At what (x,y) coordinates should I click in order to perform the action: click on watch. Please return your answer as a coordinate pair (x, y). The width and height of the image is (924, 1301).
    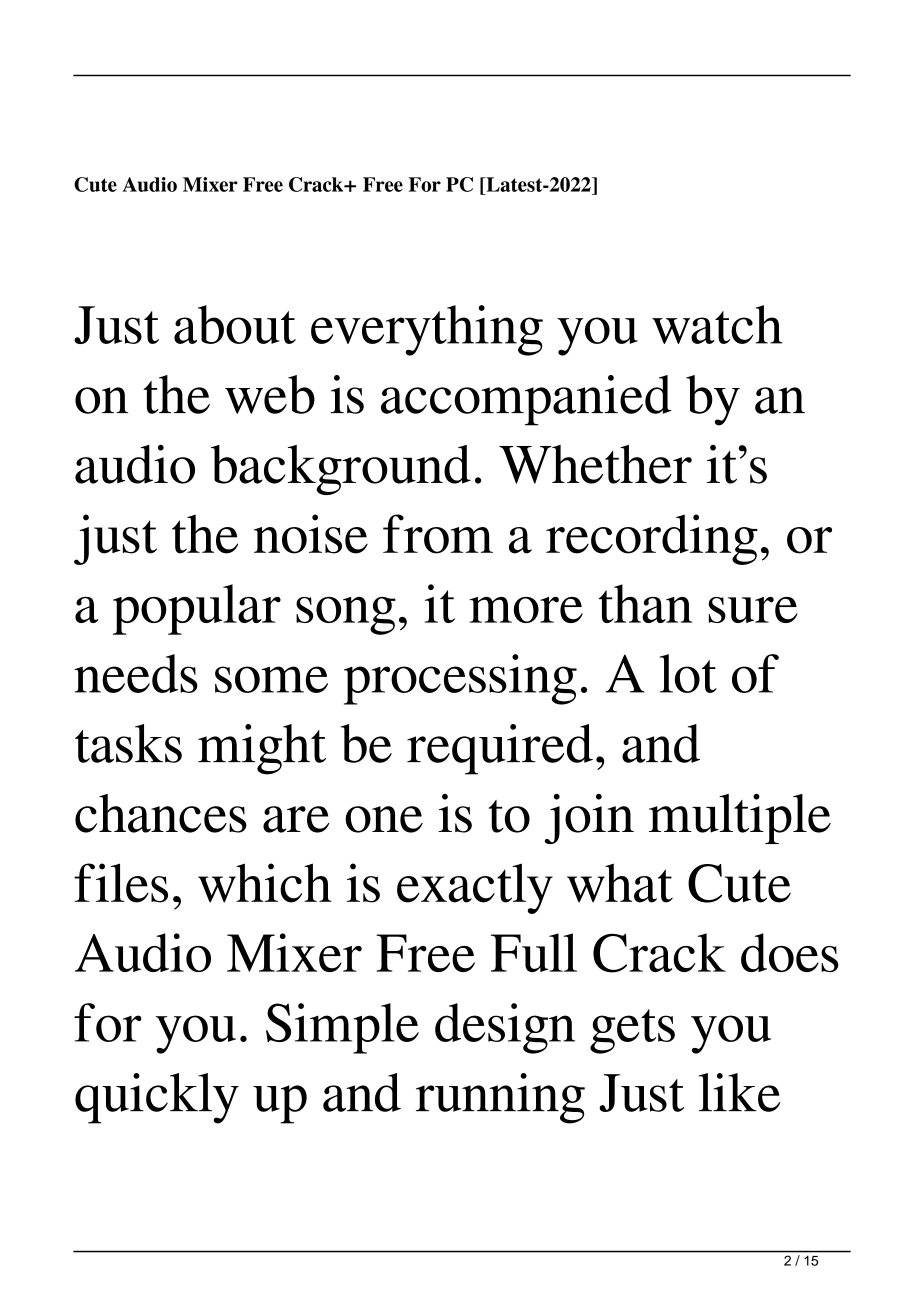
    Looking at the image, I should click on (717, 324).
